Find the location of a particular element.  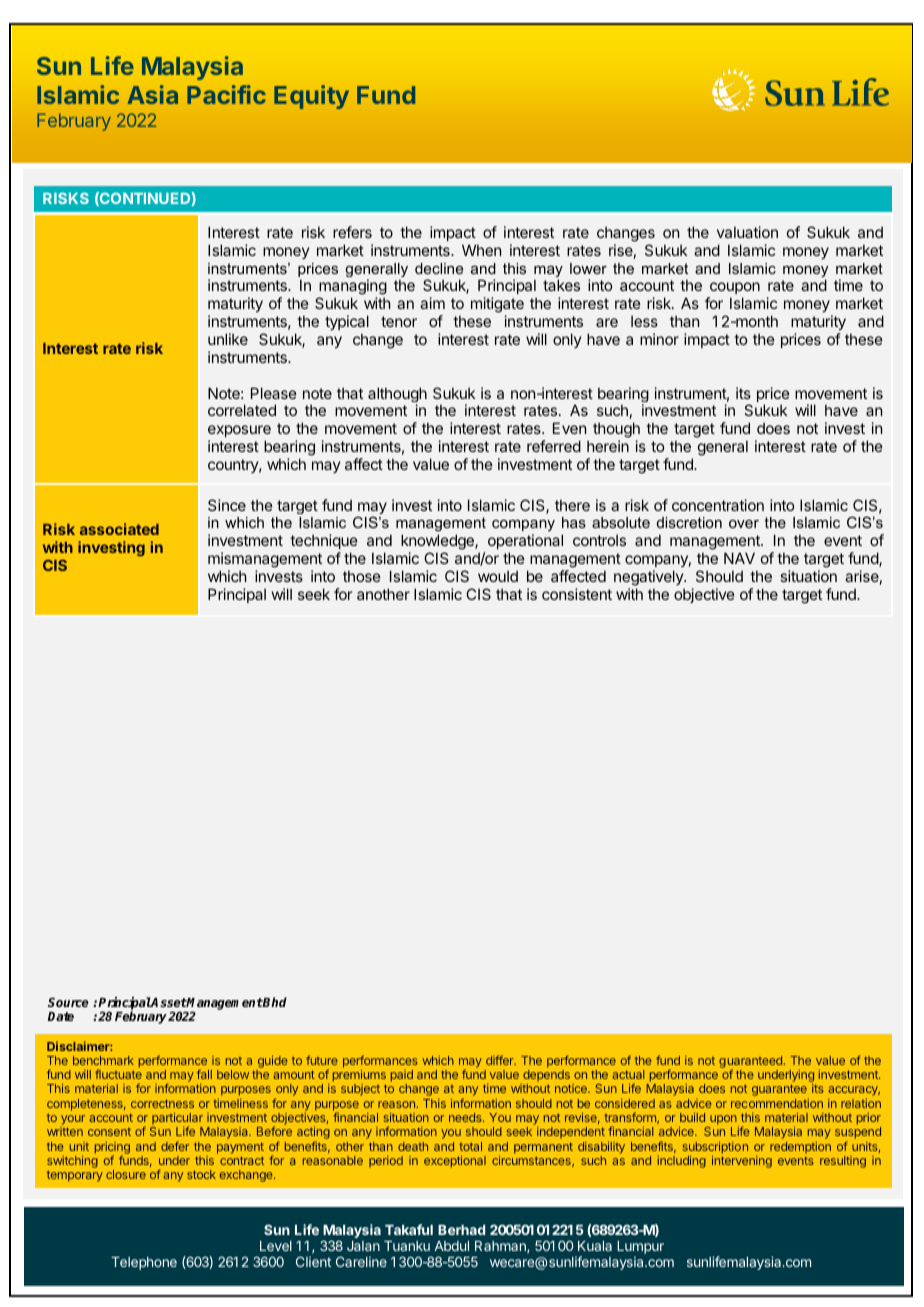

Equity is located at coordinates (311, 97).
